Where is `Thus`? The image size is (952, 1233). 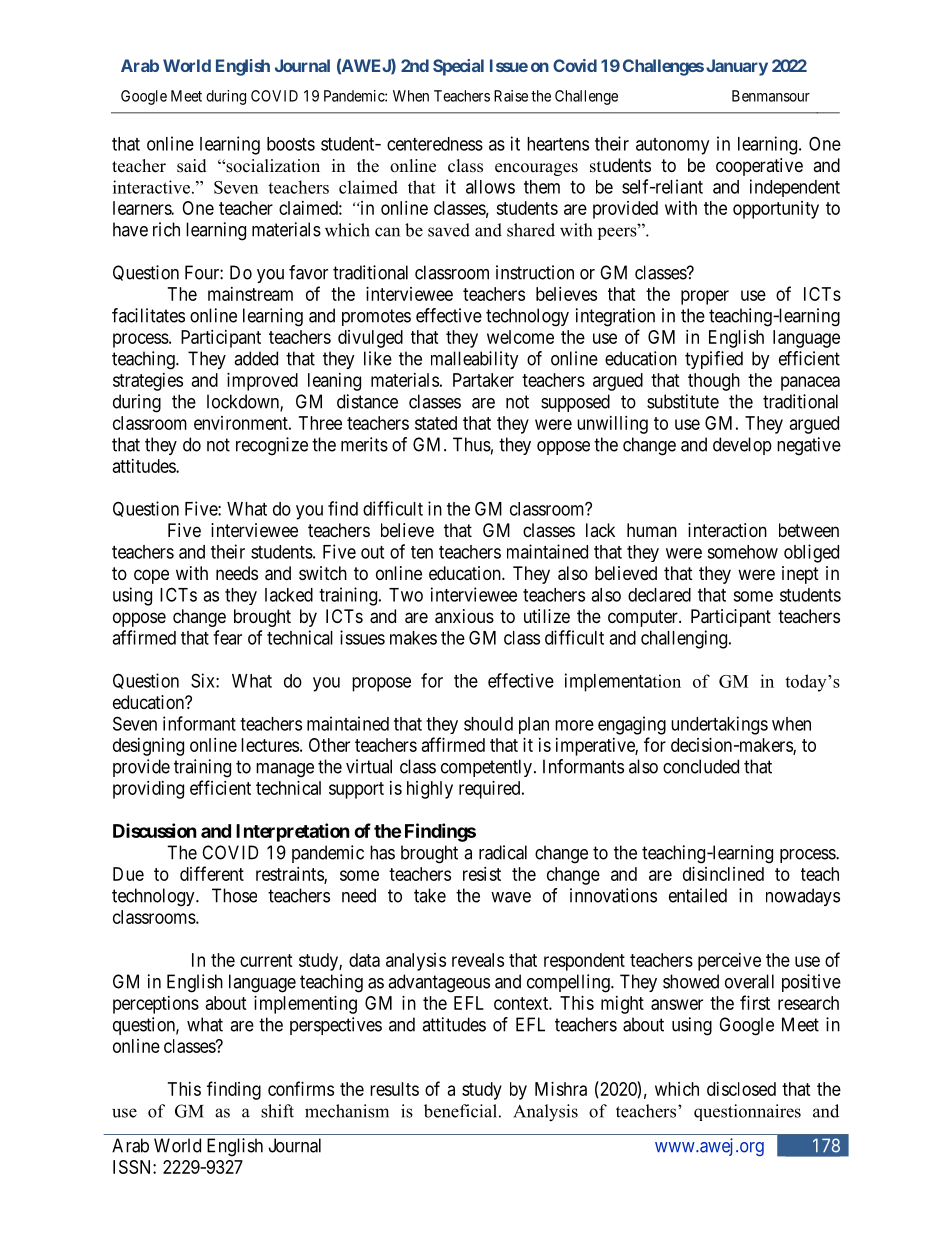 Thus is located at coordinates (472, 444).
